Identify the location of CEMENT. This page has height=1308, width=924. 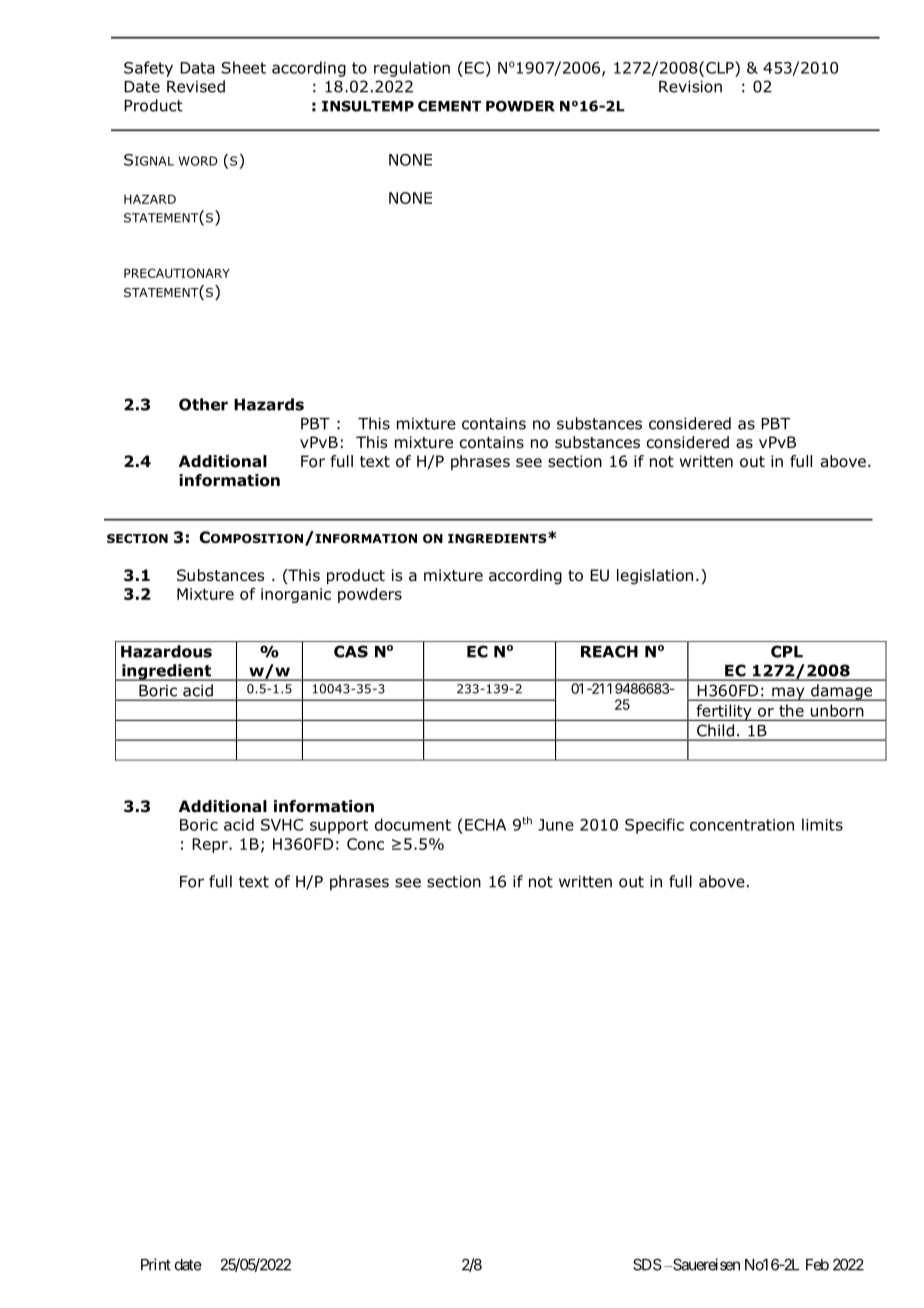
(449, 106).
